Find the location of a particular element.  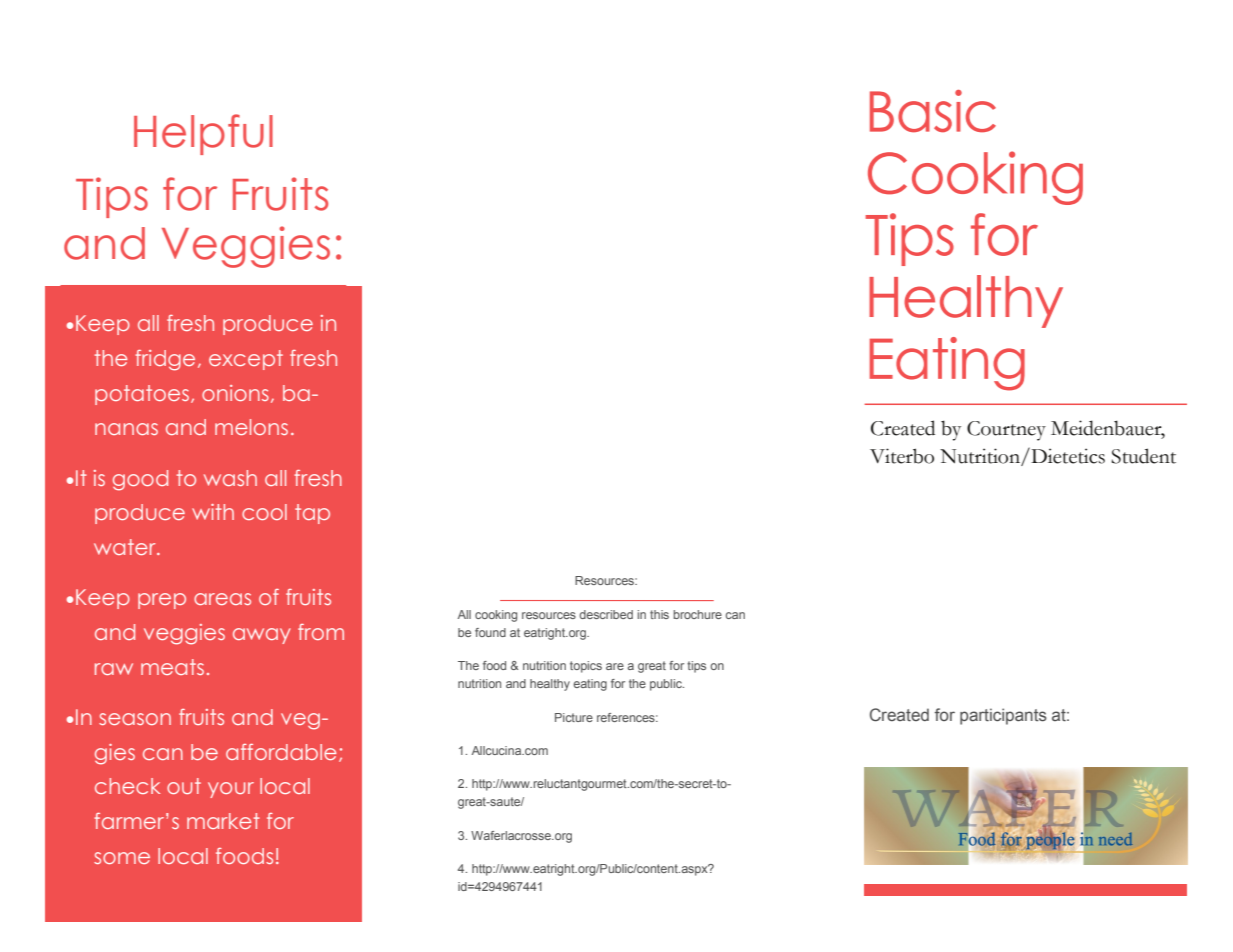

except is located at coordinates (246, 360).
